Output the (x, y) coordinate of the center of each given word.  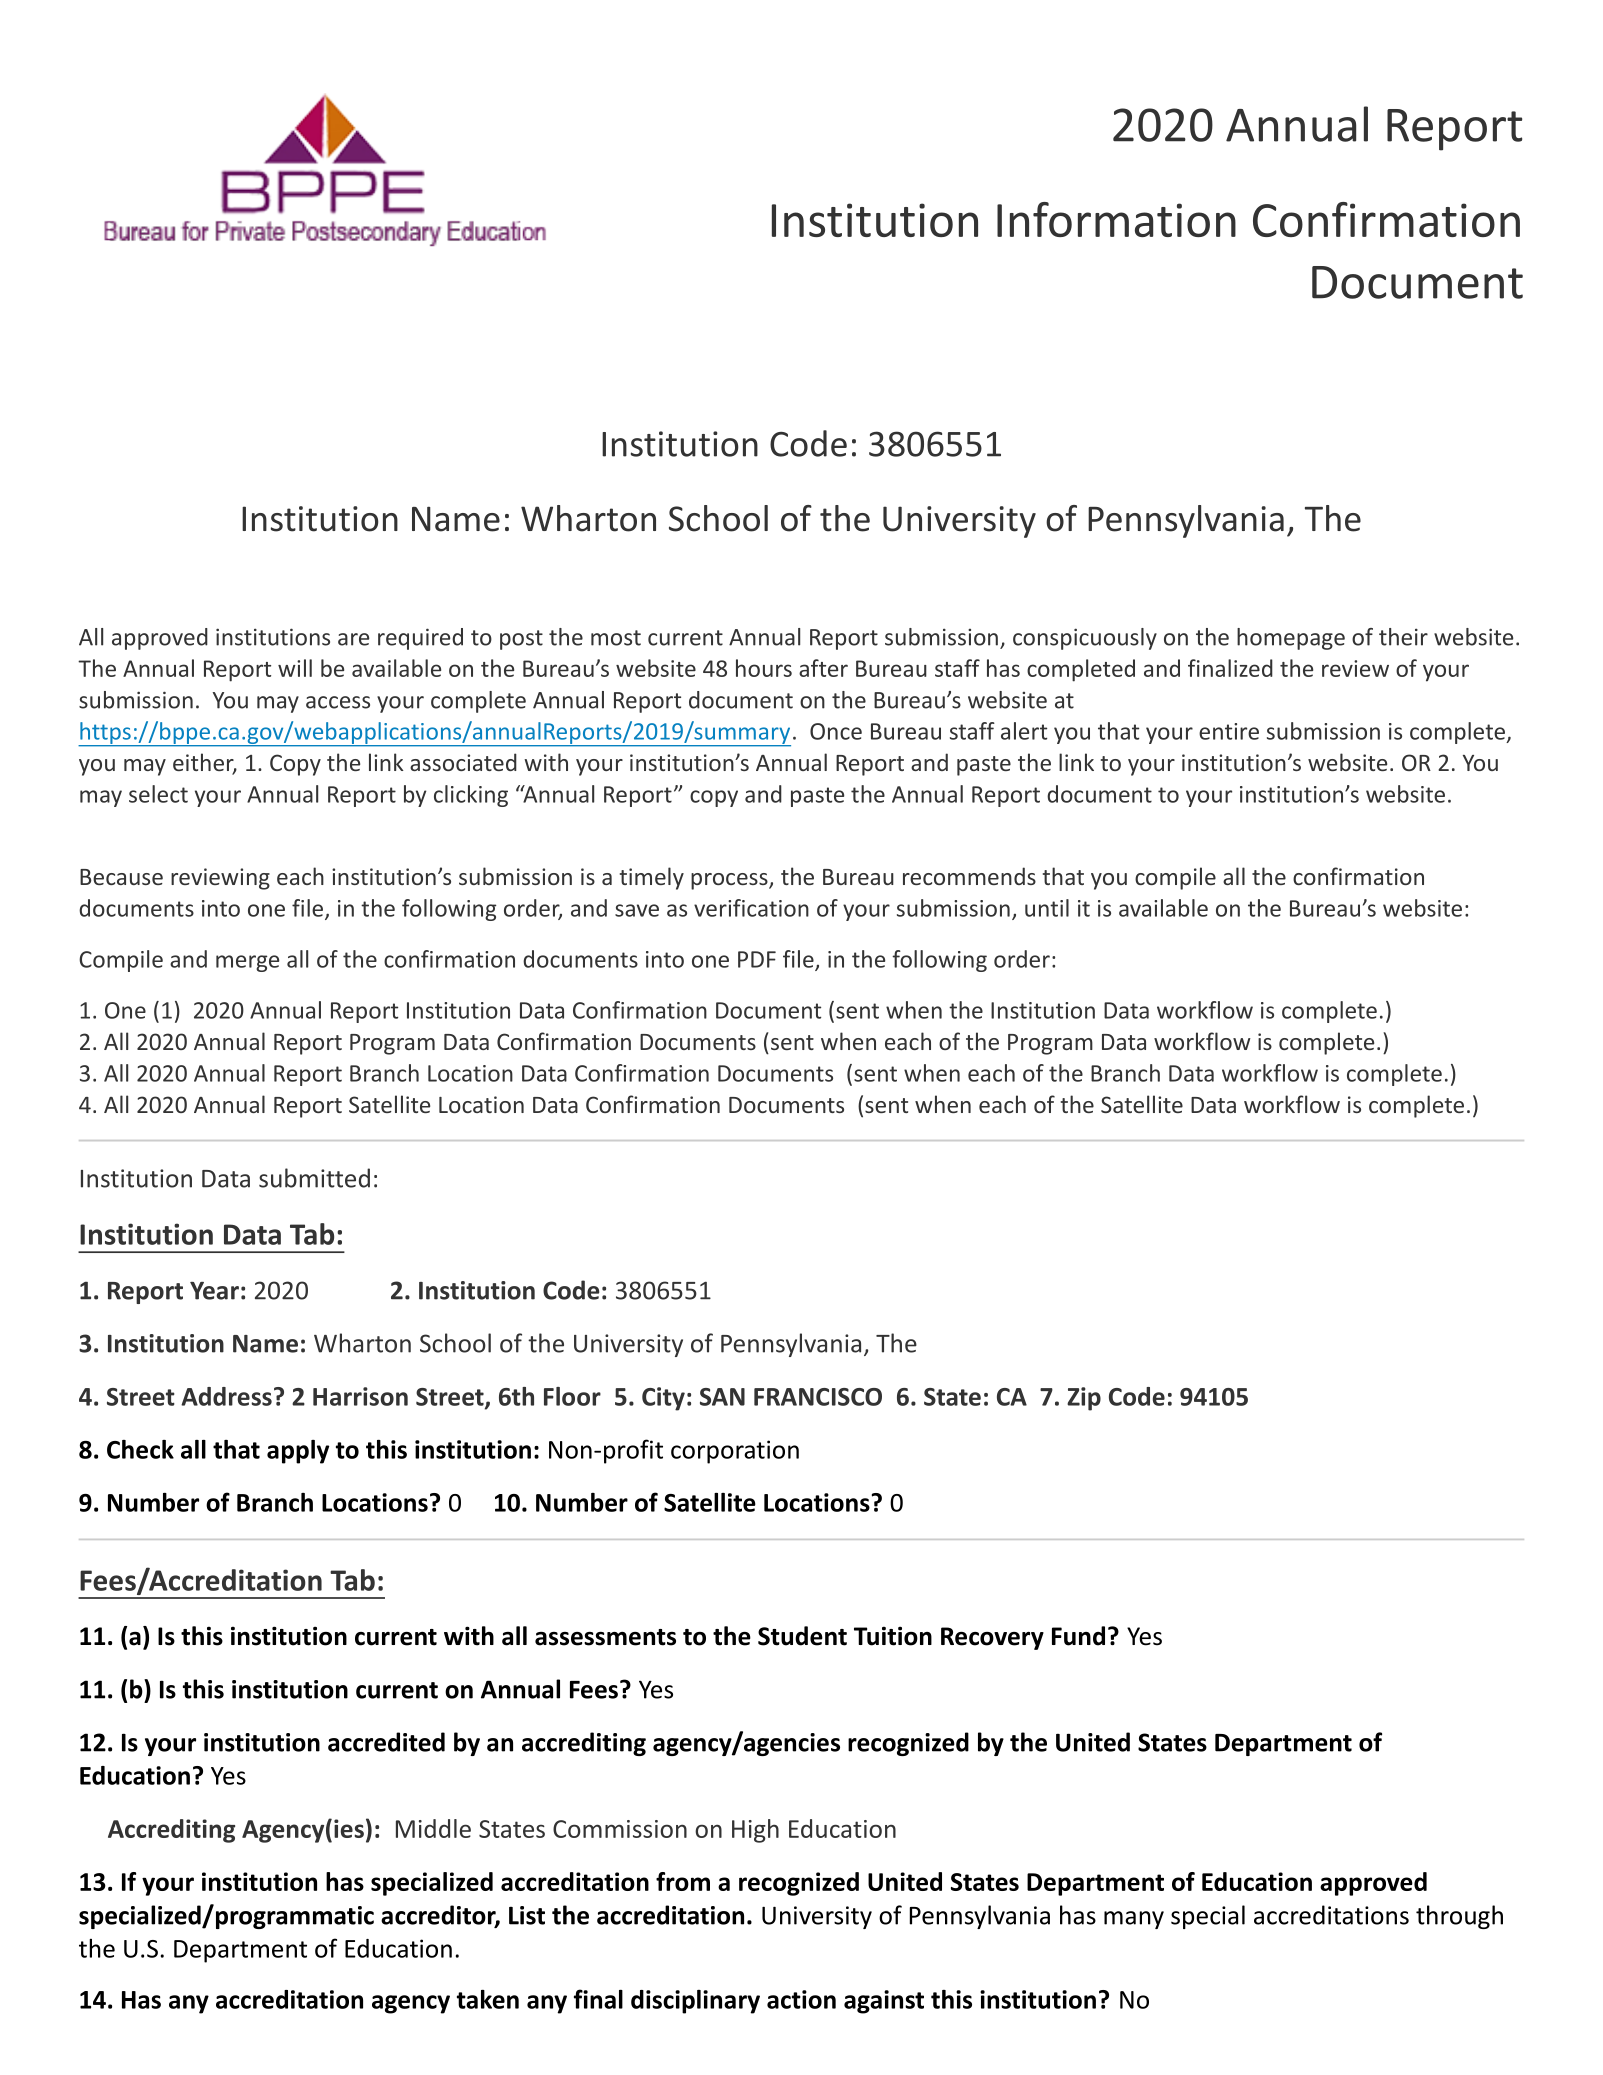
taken (488, 1999)
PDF (757, 959)
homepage (1291, 639)
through (1459, 1917)
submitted (314, 1178)
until (1047, 908)
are (353, 639)
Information (1116, 219)
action (801, 1999)
